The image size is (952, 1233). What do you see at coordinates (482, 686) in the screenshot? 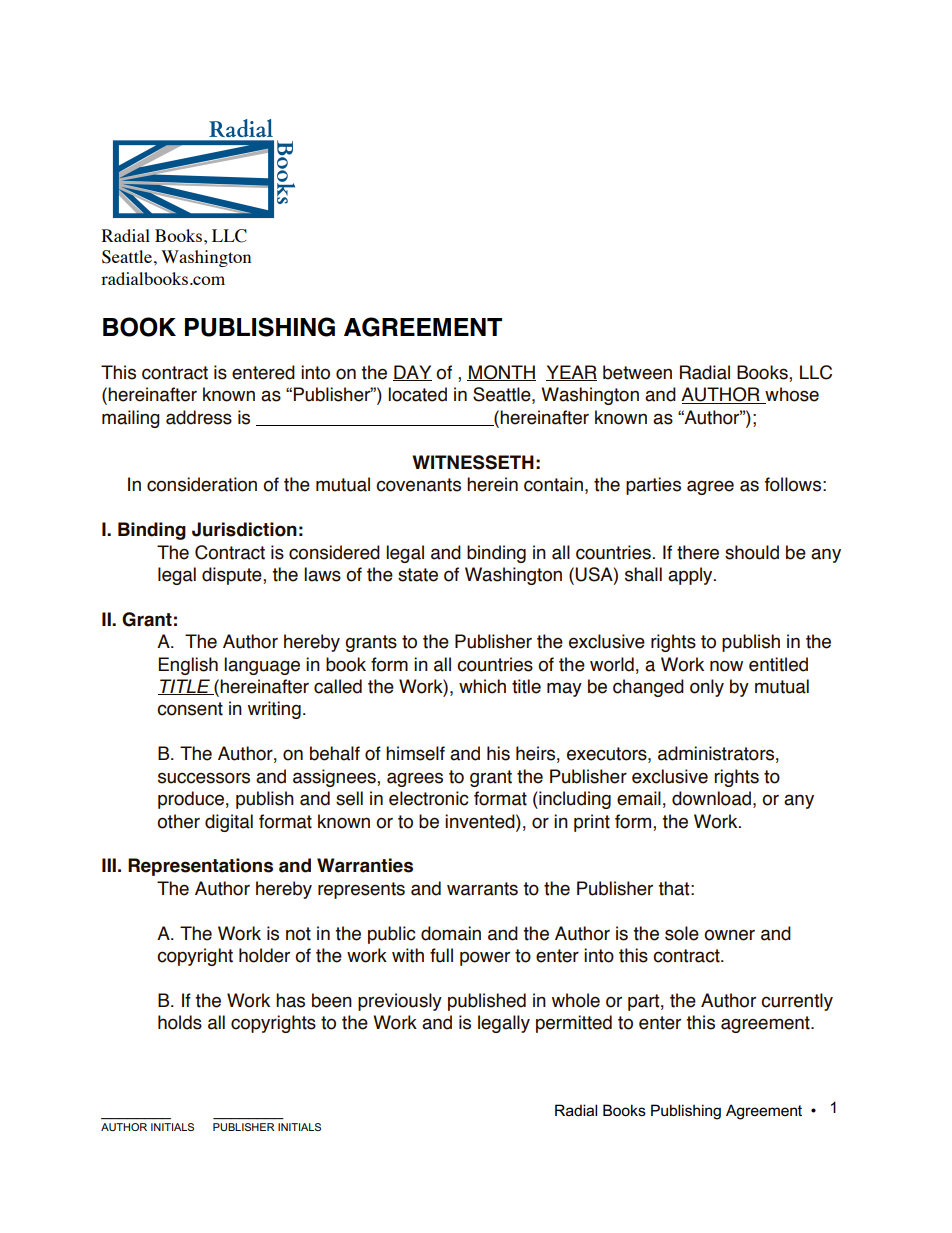
I see `which` at bounding box center [482, 686].
